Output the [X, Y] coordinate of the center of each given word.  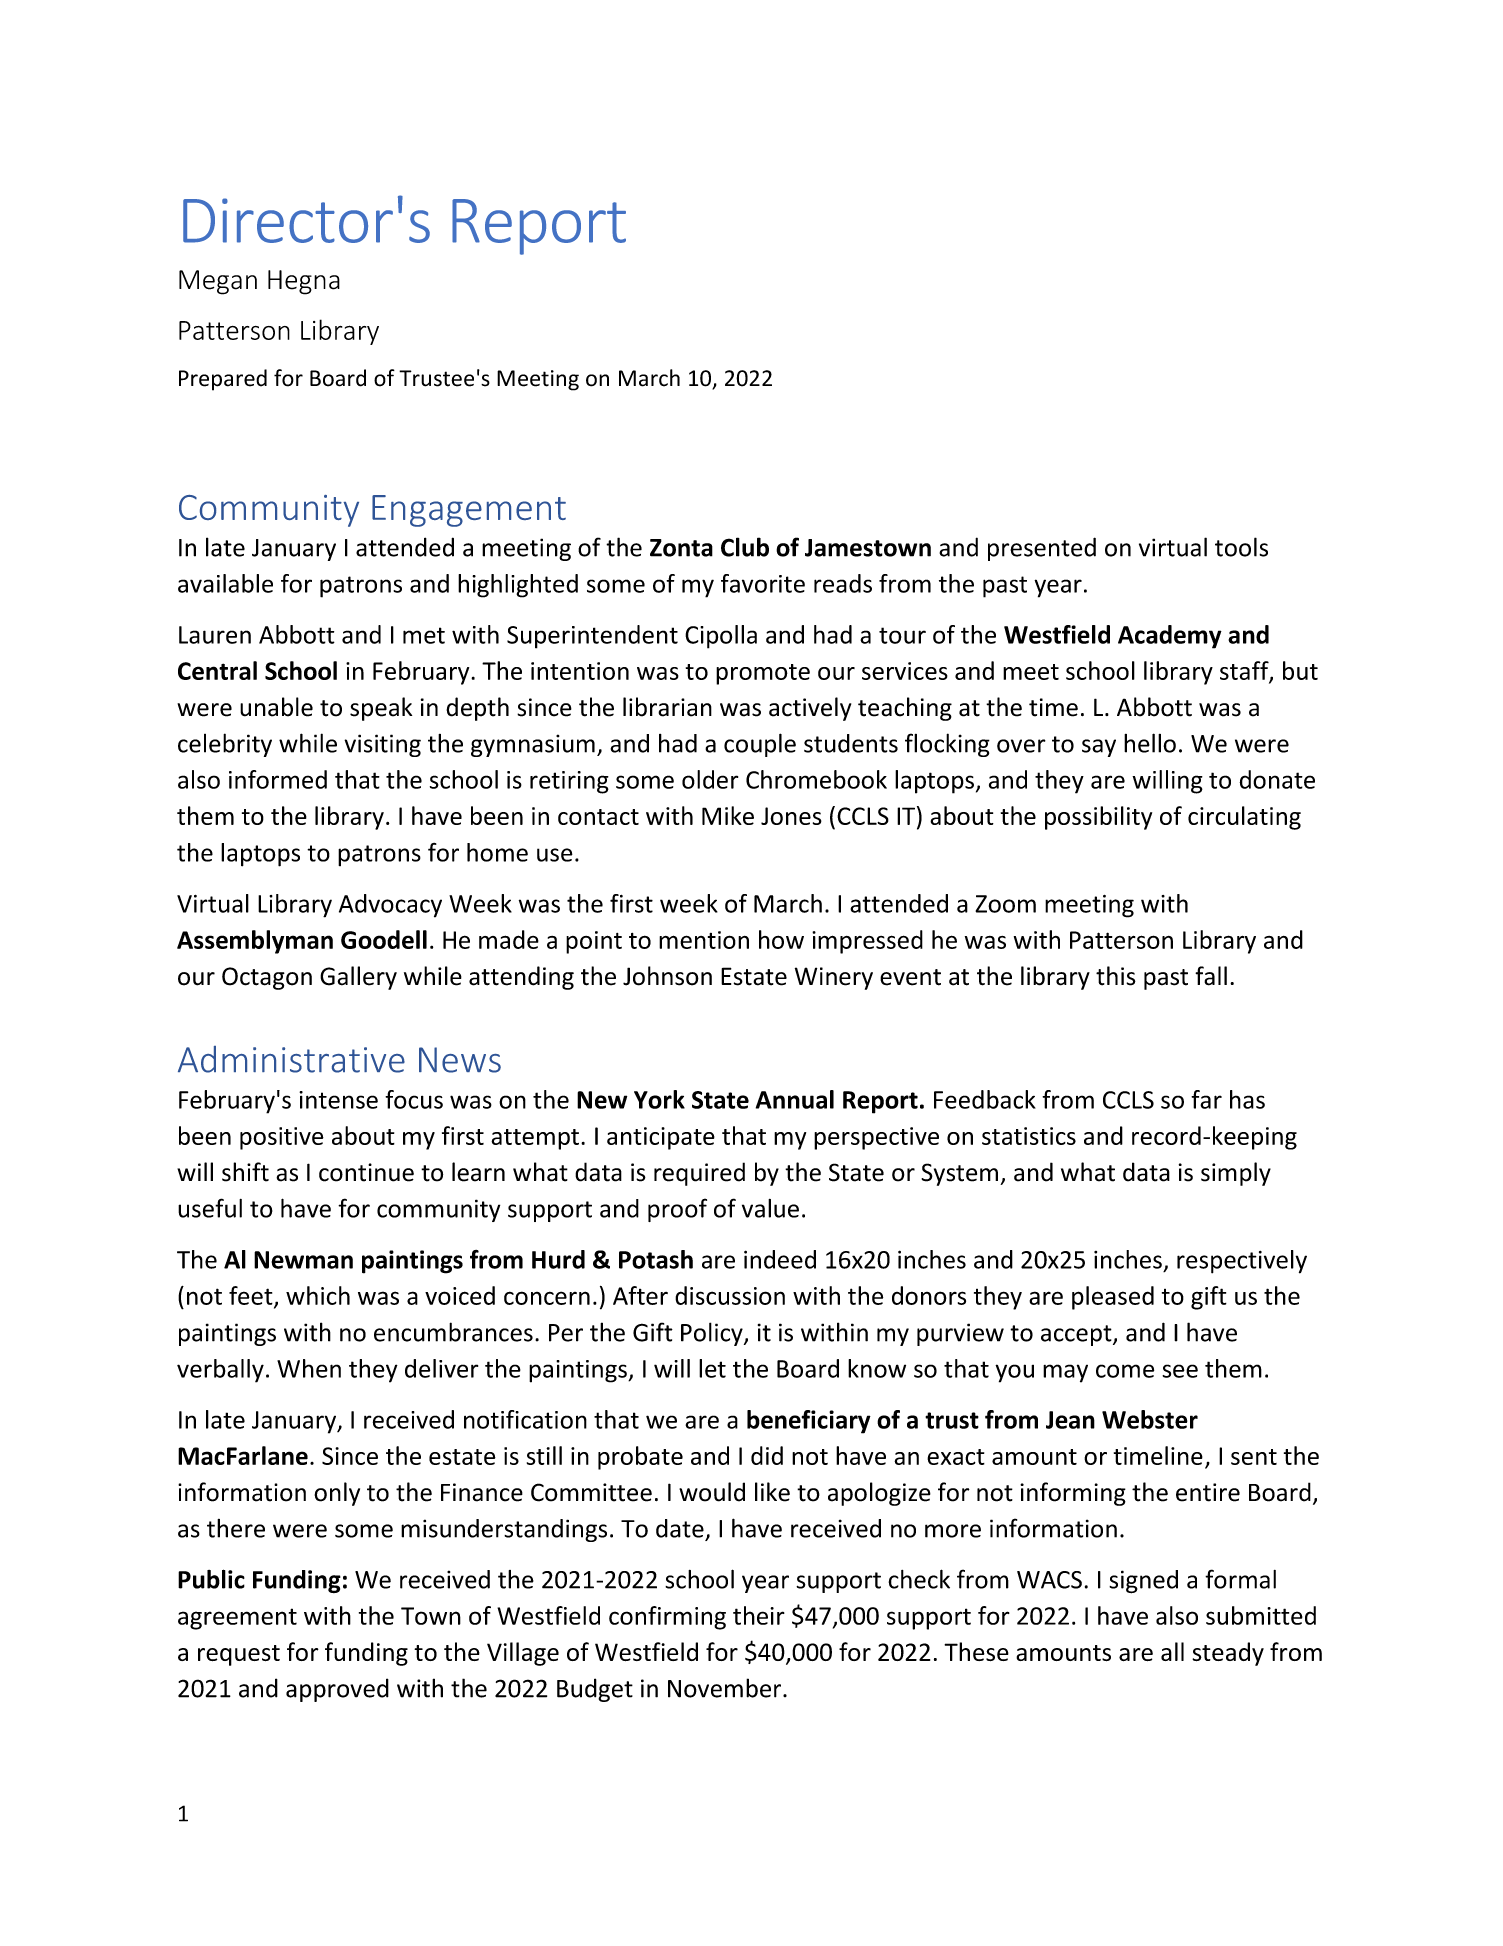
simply [1236, 1174]
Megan [218, 282]
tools [1241, 547]
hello [1150, 743]
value [770, 1208]
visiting [382, 745]
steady [1228, 1654]
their [759, 1615]
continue [366, 1172]
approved [337, 1690]
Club [745, 547]
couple [760, 745]
